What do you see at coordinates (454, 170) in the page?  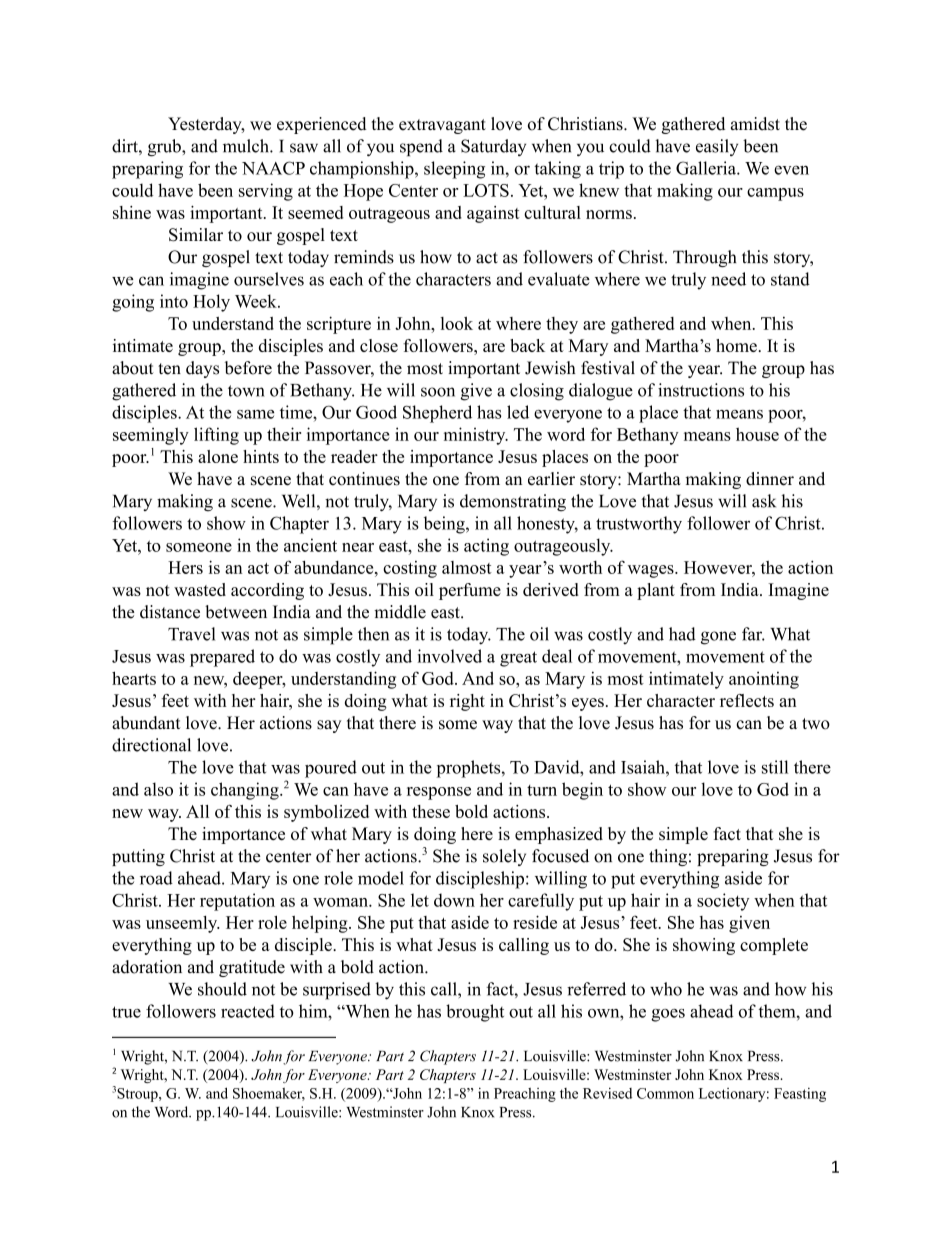 I see `sleeping` at bounding box center [454, 170].
